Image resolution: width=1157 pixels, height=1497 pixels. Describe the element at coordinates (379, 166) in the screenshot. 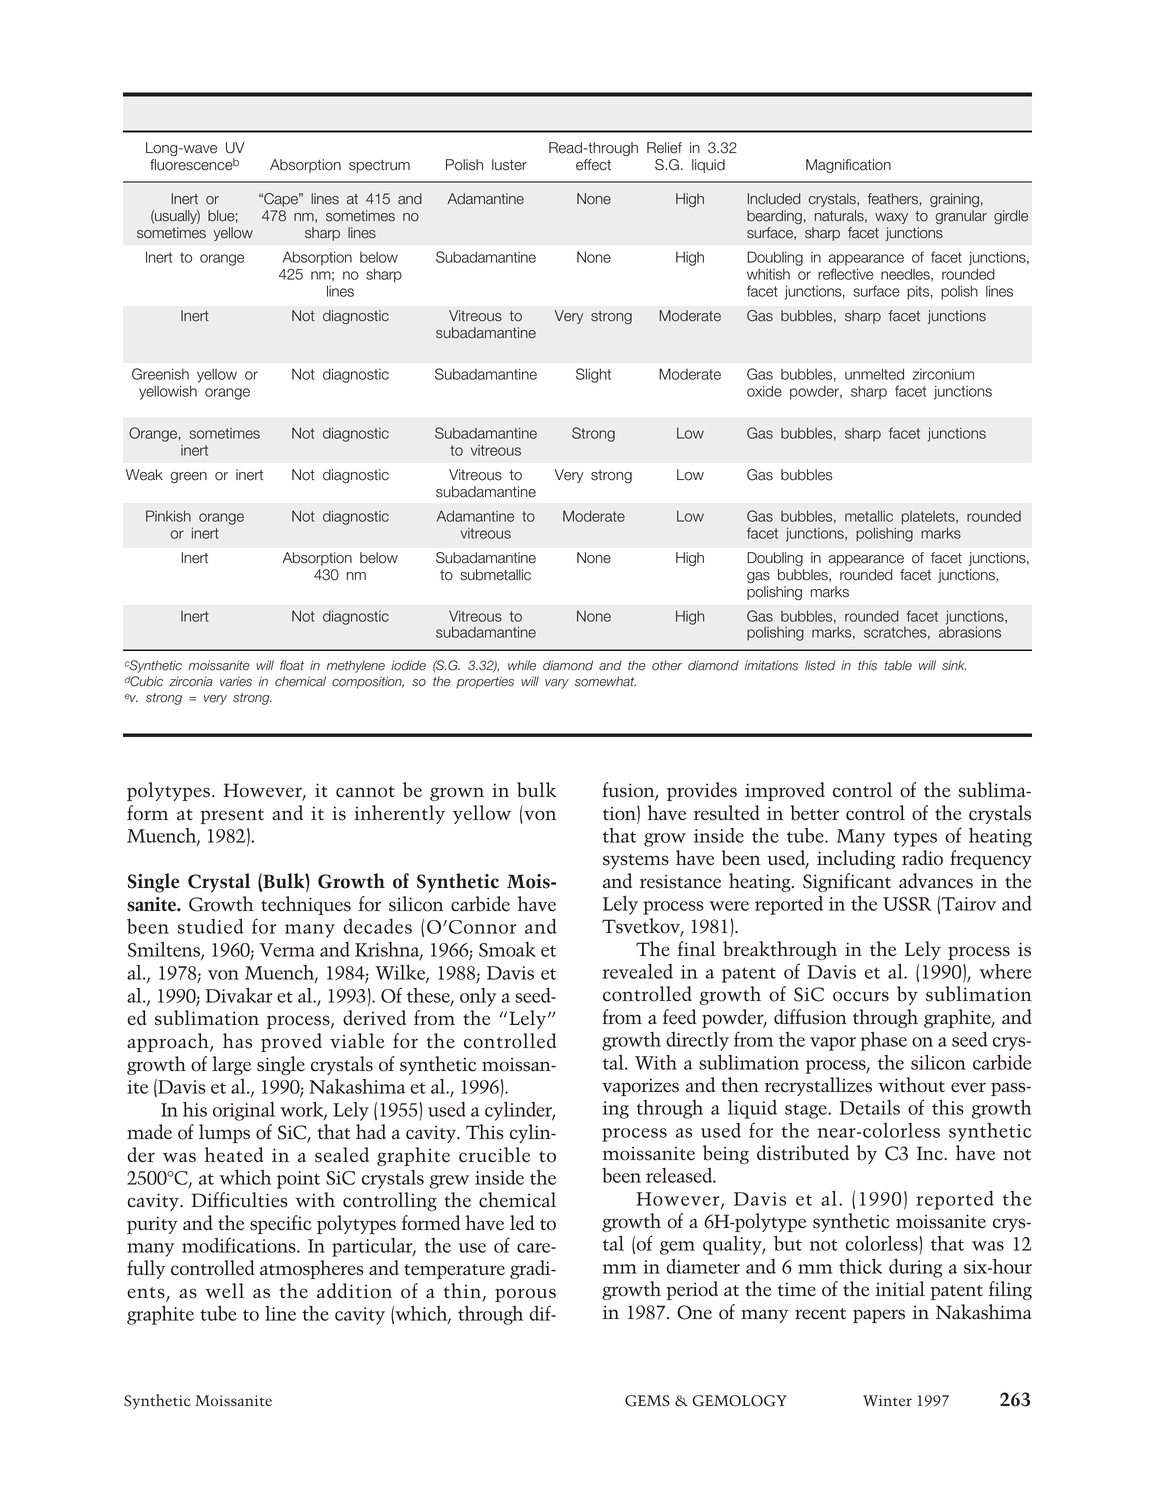

I see `spectrum` at that location.
